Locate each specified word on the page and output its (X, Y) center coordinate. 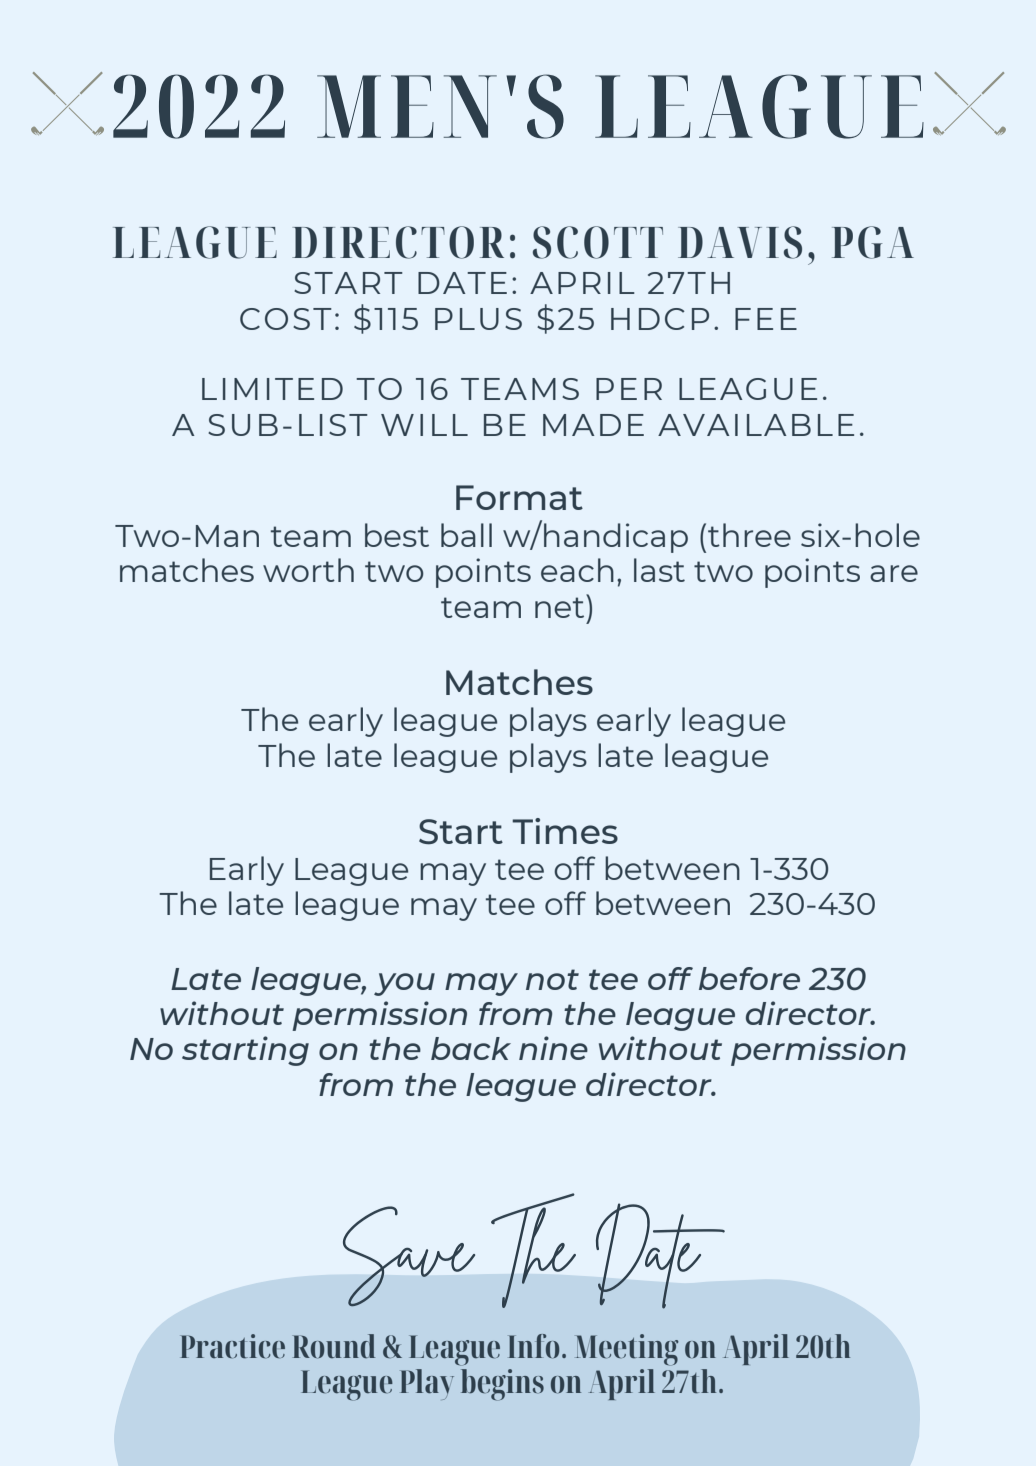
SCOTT (598, 242)
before (749, 978)
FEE (766, 319)
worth (308, 570)
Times (565, 831)
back (471, 1048)
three (749, 535)
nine (553, 1048)
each (577, 570)
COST (286, 319)
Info (533, 1346)
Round (334, 1346)
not (552, 979)
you (404, 984)
